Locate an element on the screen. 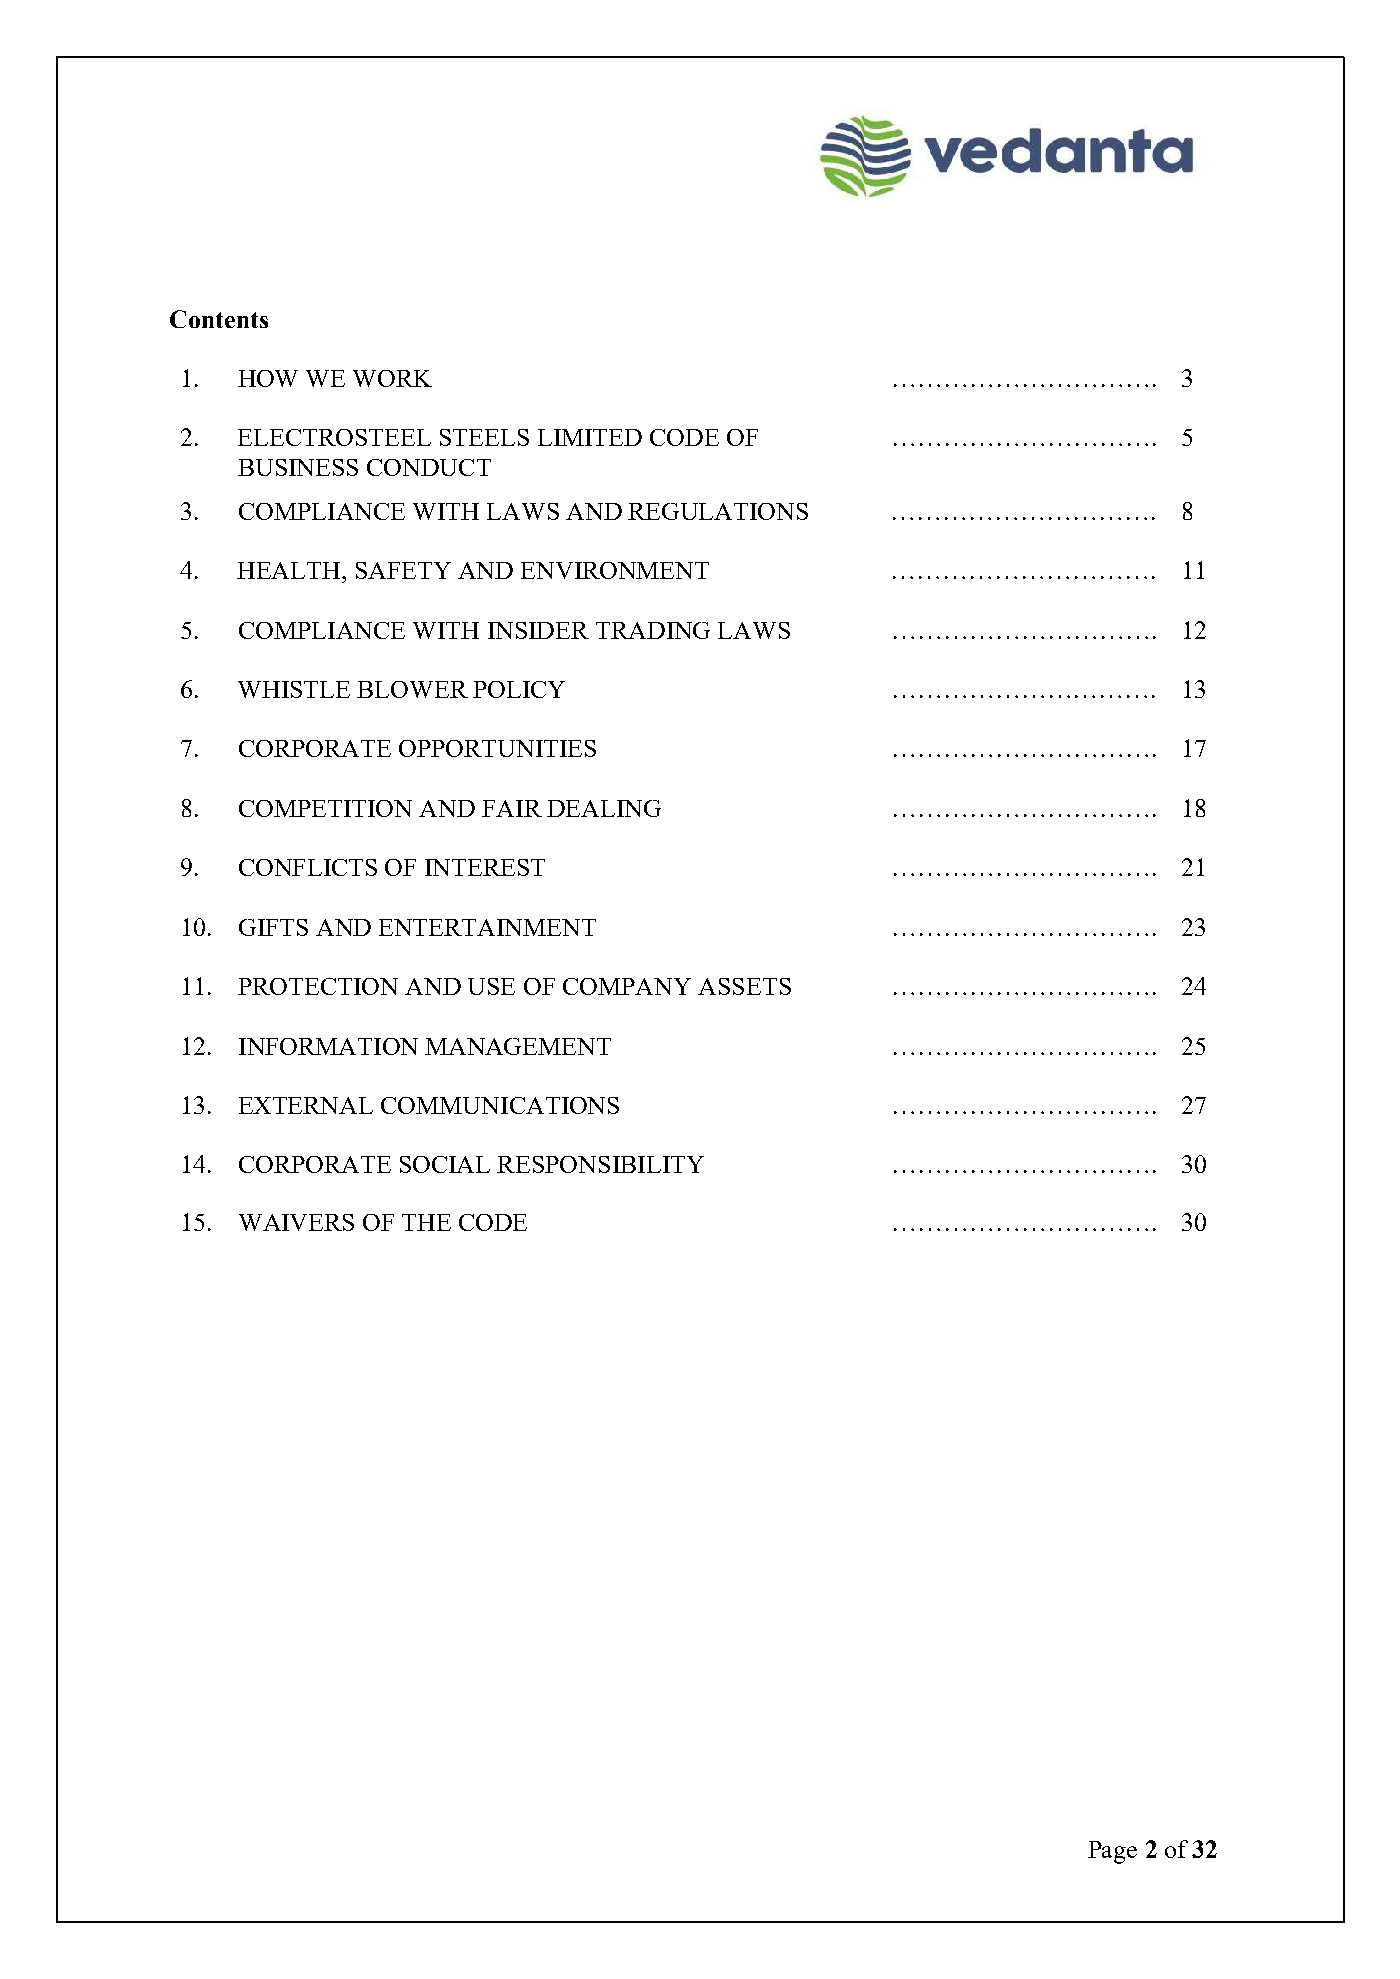  COMMUNICATIONS is located at coordinates (500, 1105).
